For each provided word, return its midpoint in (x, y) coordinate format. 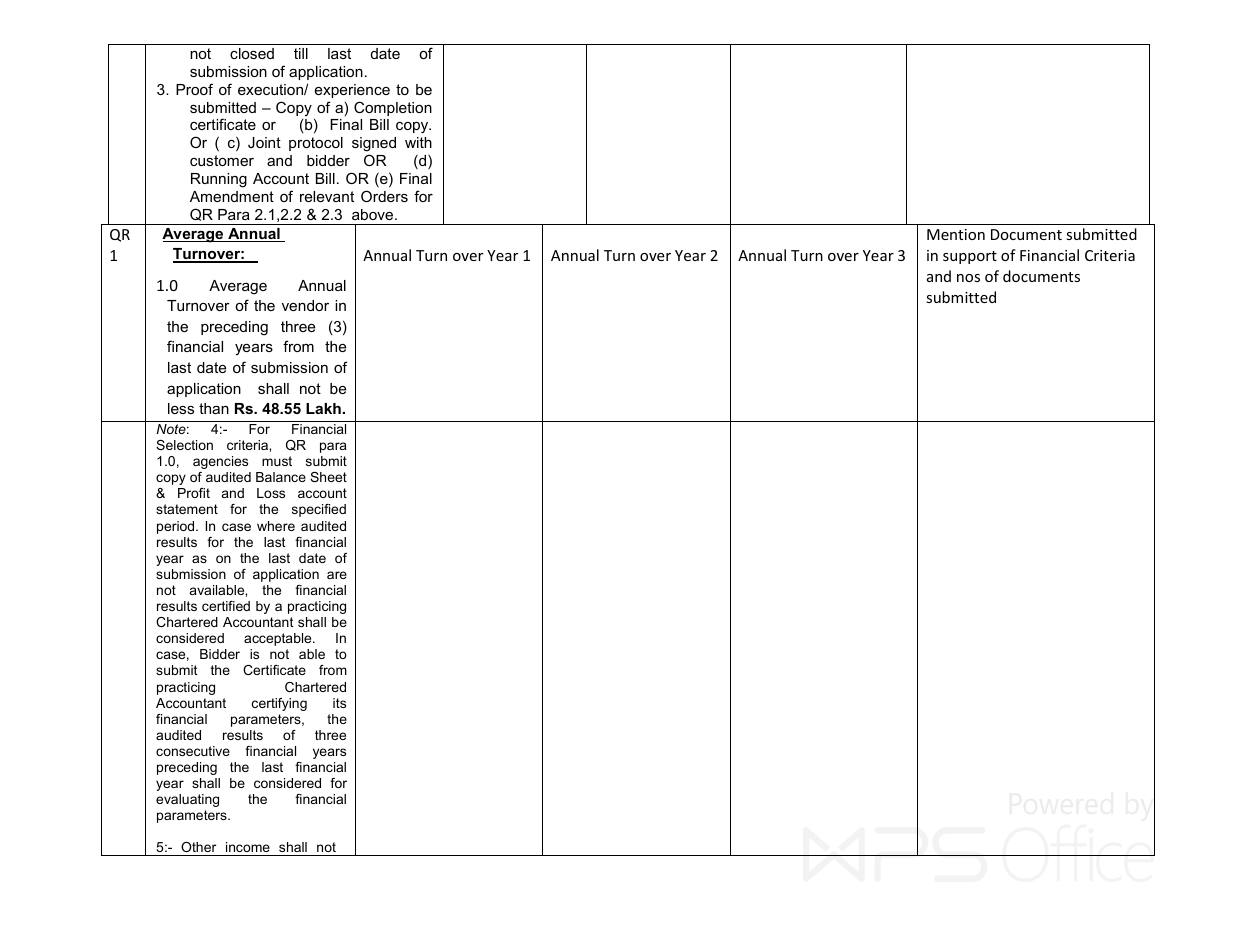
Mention (956, 234)
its (339, 703)
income (248, 847)
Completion (393, 108)
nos (968, 278)
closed (252, 53)
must (277, 461)
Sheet (328, 477)
